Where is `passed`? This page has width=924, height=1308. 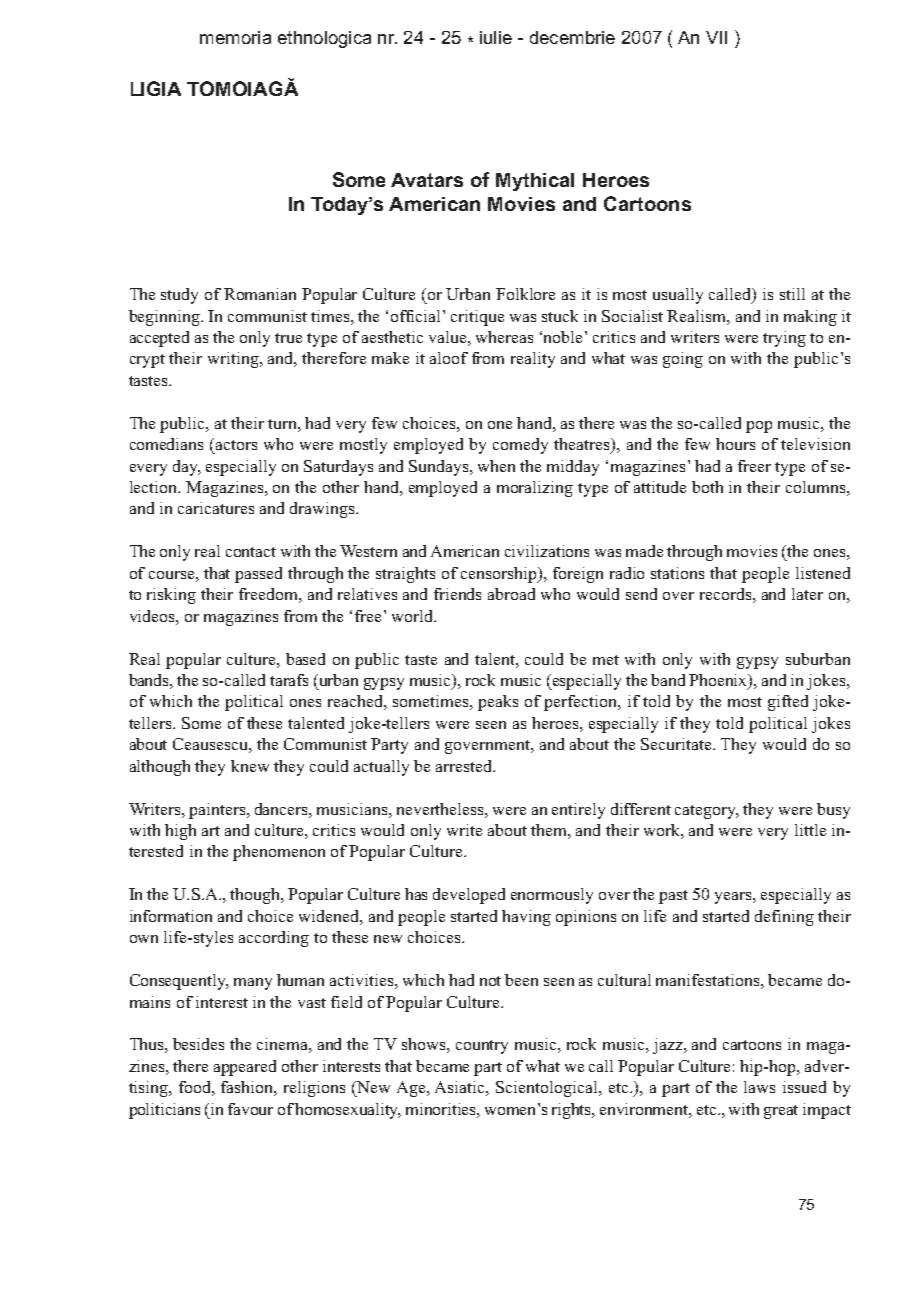 passed is located at coordinates (258, 575).
